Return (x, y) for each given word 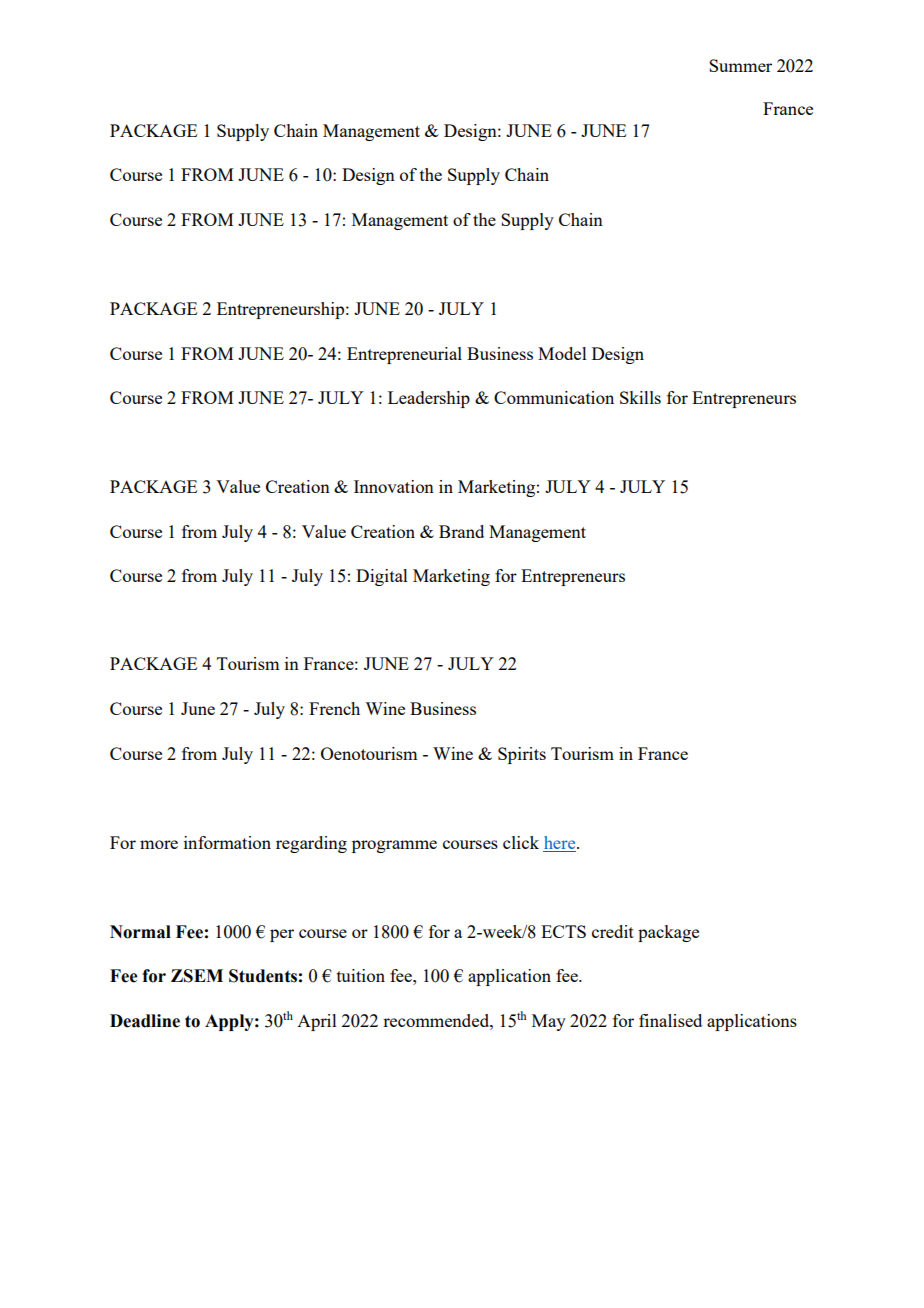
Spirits (522, 755)
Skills (640, 397)
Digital (382, 577)
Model (562, 353)
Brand (461, 531)
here (561, 842)
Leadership (429, 399)
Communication (554, 397)
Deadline (145, 1021)
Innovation (394, 486)
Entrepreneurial (404, 355)
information (227, 842)
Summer (740, 65)
